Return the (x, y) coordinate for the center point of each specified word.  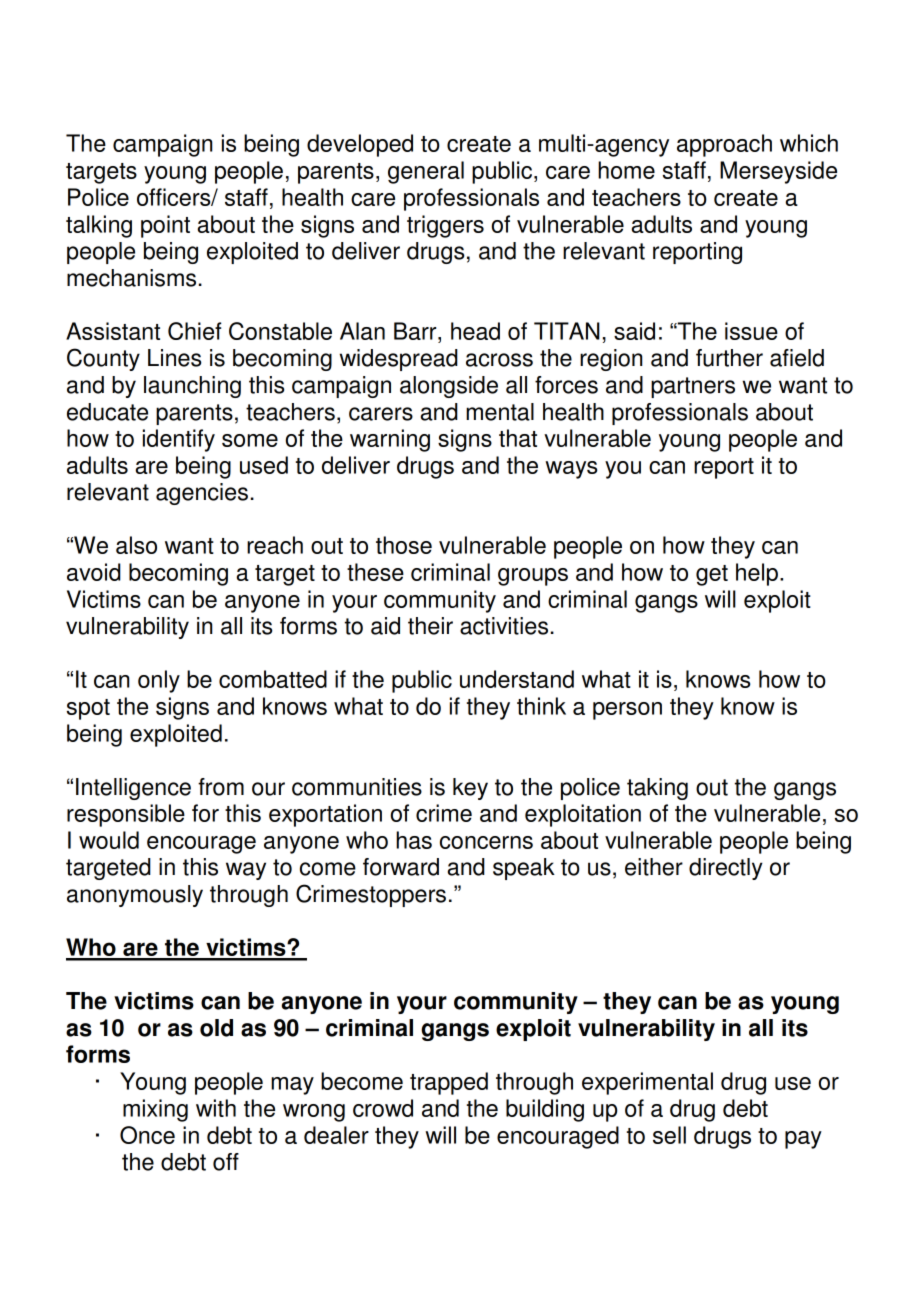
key (470, 789)
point (165, 226)
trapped (449, 1083)
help (757, 574)
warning (390, 440)
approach (724, 145)
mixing (155, 1110)
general (426, 172)
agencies (202, 494)
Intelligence (133, 789)
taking (657, 789)
